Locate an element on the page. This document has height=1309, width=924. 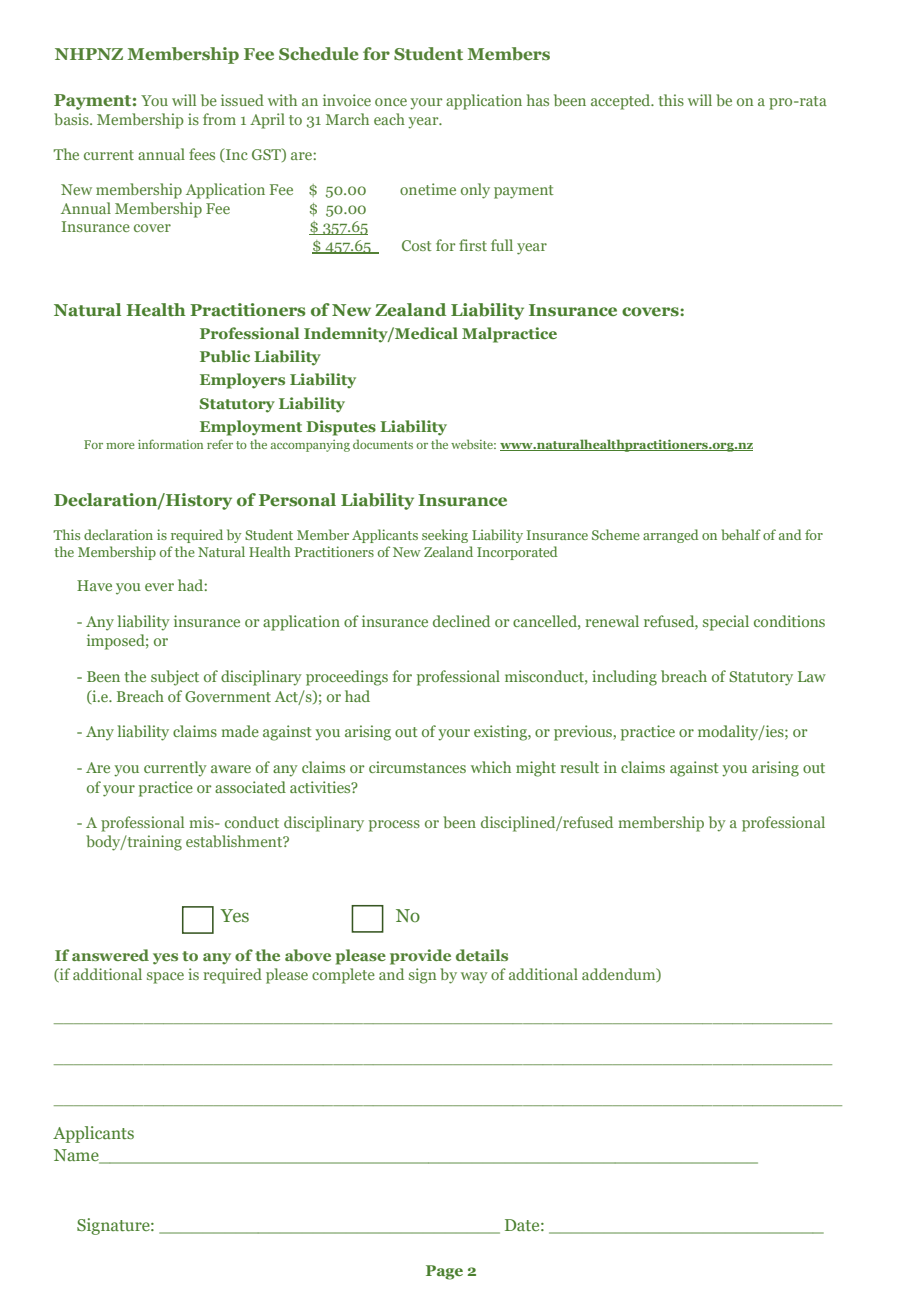
from is located at coordinates (219, 119).
